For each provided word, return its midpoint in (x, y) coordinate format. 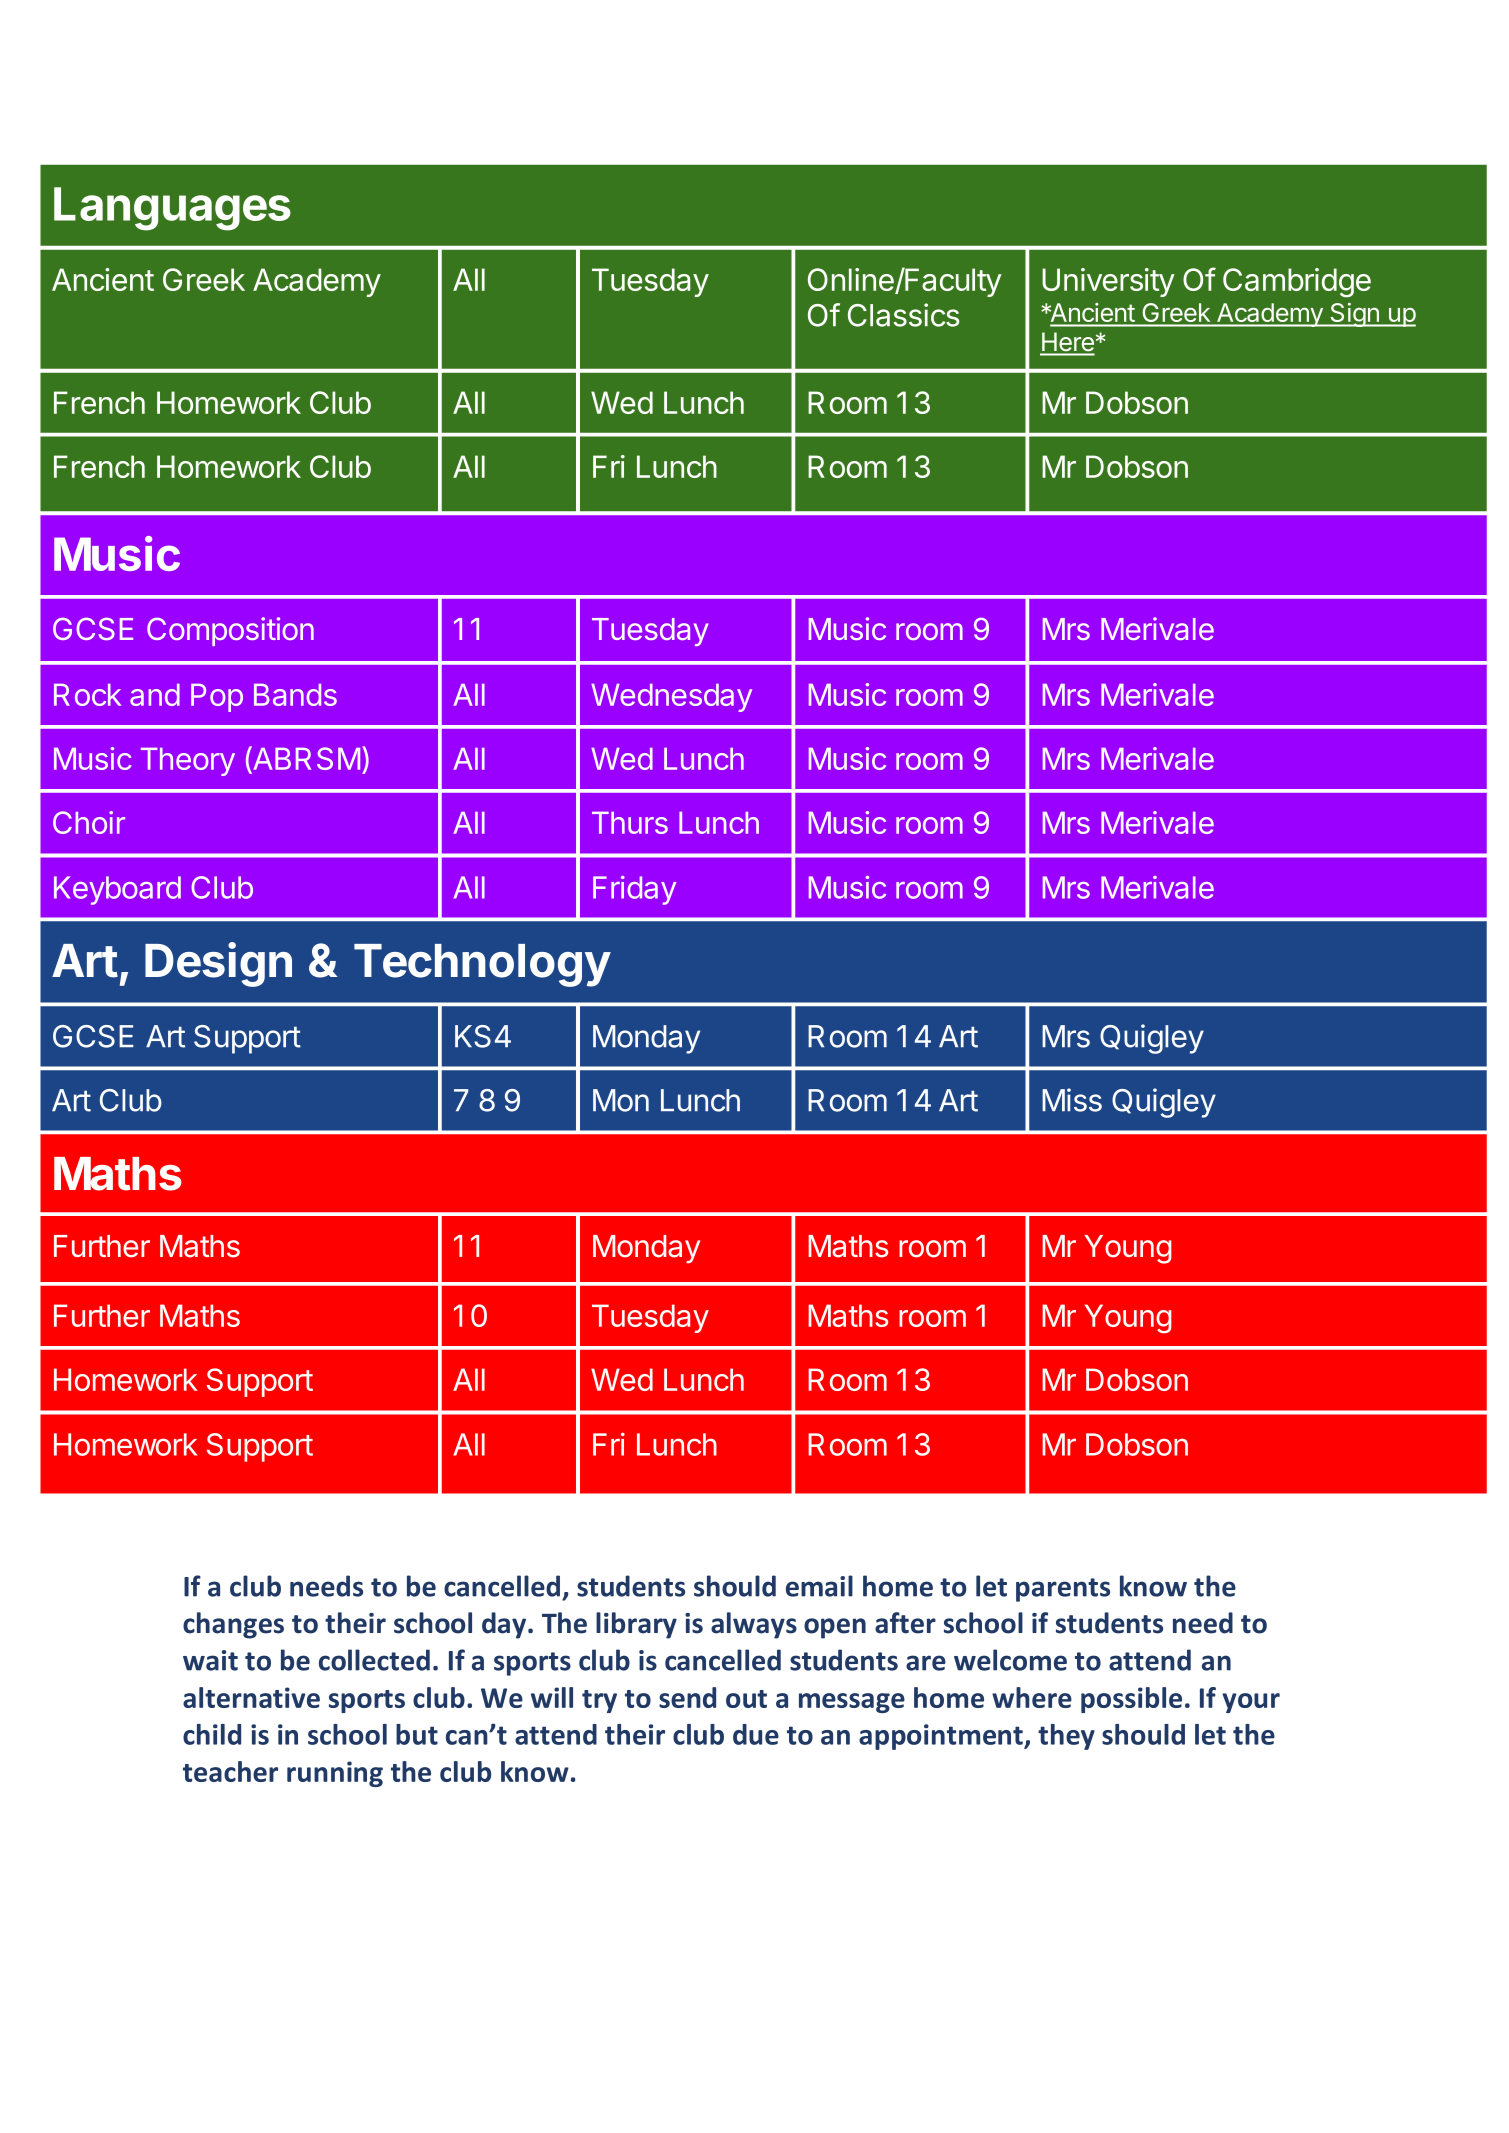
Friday (634, 890)
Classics (904, 315)
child (212, 1734)
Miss (1072, 1100)
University (1108, 282)
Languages (172, 209)
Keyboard (117, 890)
